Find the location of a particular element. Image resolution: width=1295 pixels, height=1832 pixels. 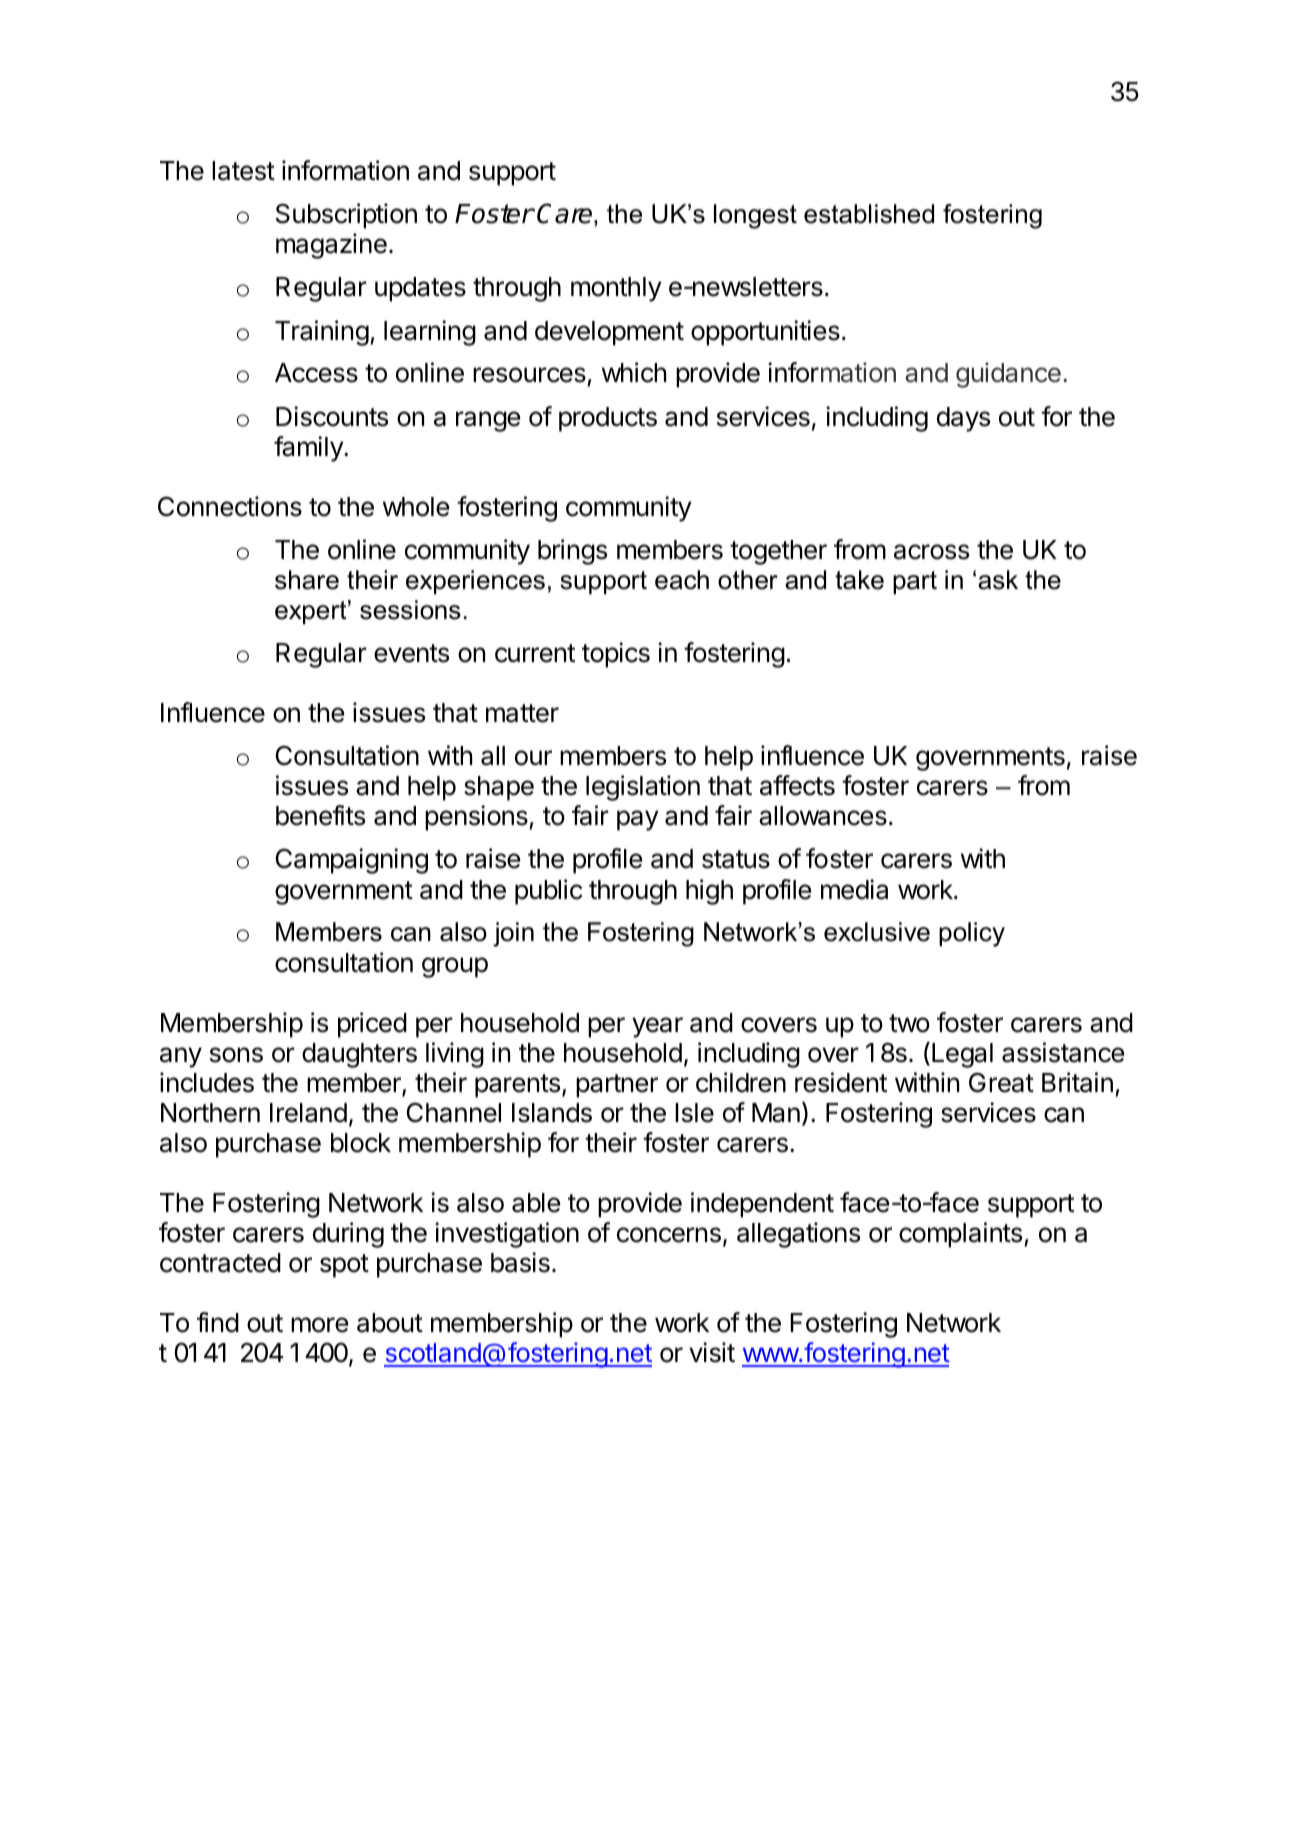

visit is located at coordinates (712, 1352).
